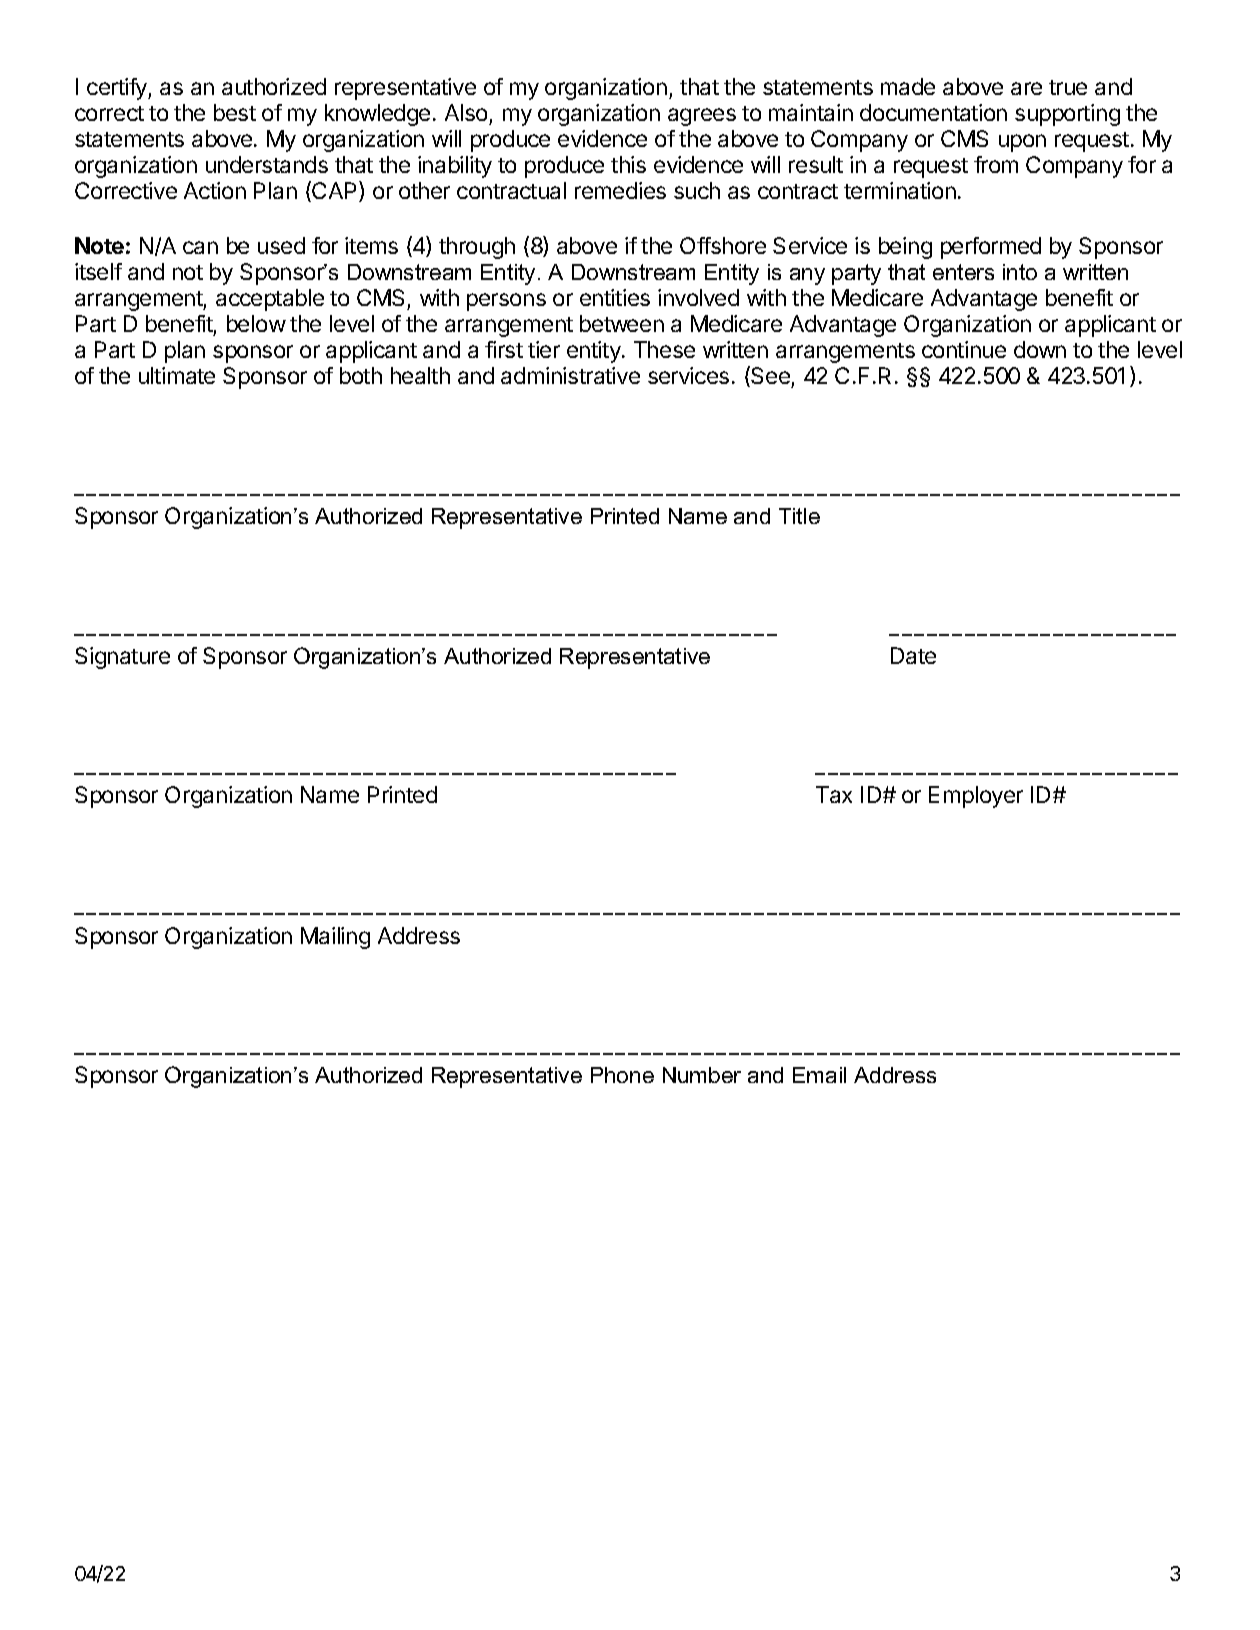 The width and height of the screenshot is (1260, 1630). I want to click on Phone, so click(622, 1075).
